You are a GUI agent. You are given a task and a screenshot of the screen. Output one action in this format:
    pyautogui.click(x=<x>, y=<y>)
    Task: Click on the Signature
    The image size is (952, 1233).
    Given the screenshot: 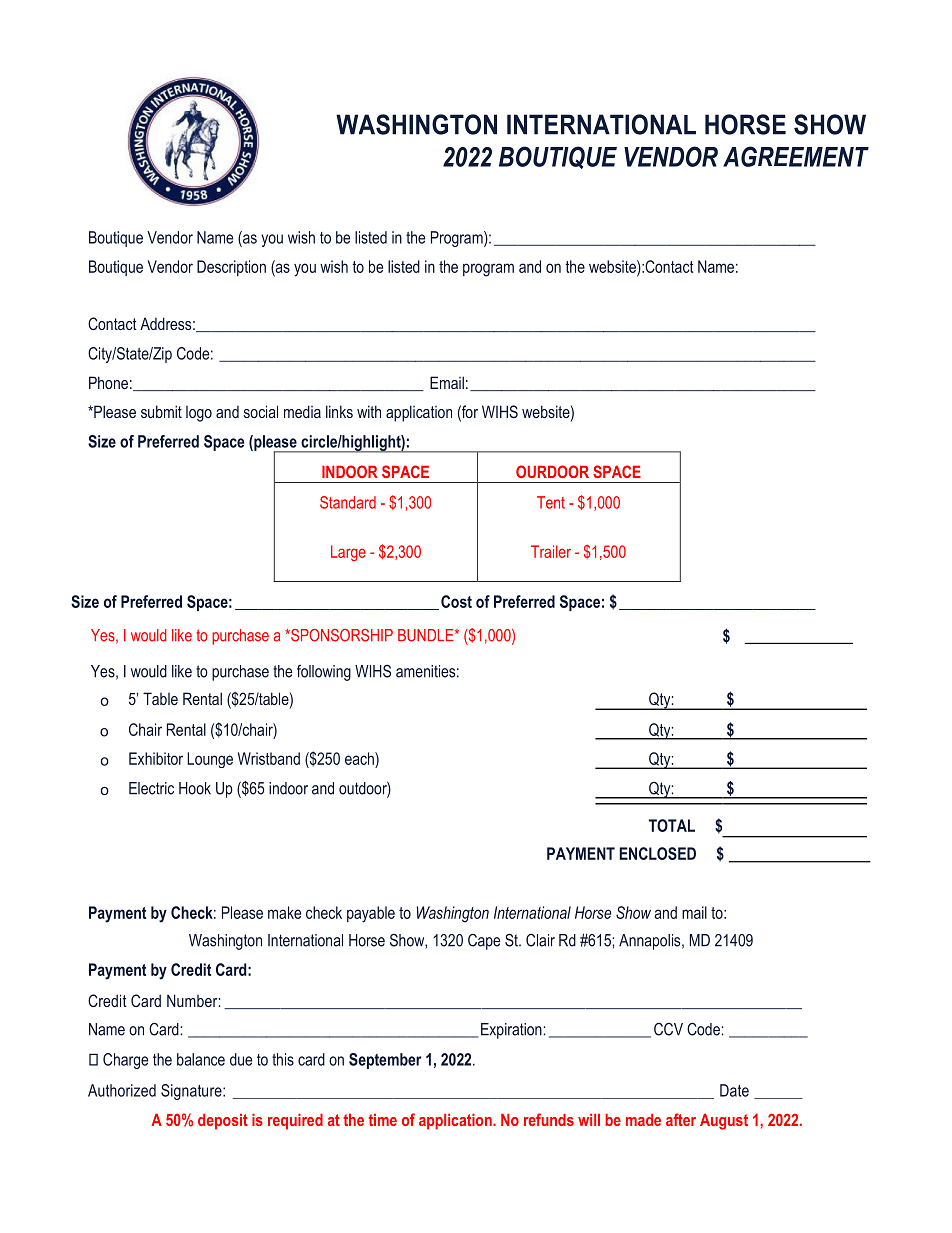 What is the action you would take?
    pyautogui.click(x=192, y=1092)
